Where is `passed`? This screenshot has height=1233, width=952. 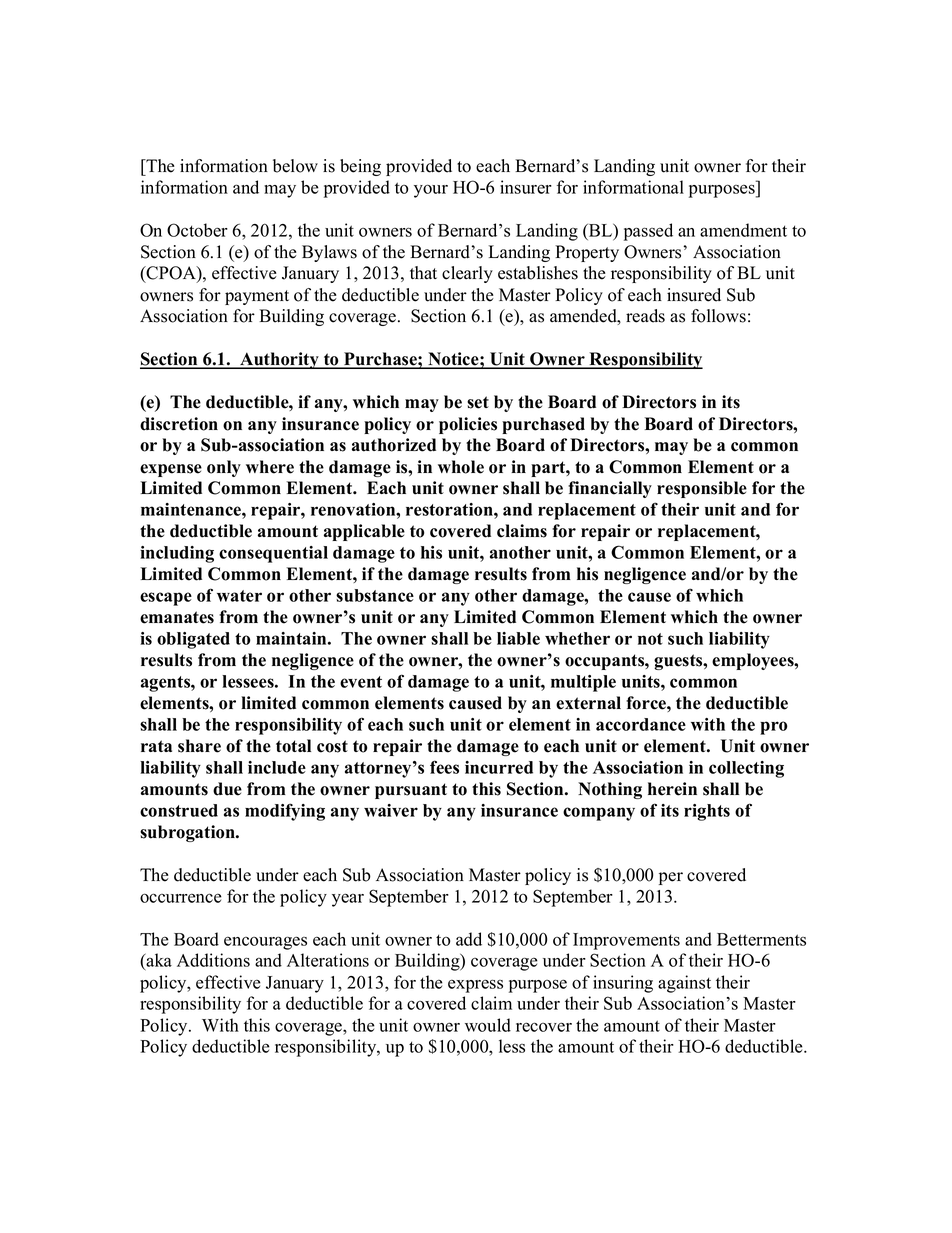
passed is located at coordinates (648, 232).
